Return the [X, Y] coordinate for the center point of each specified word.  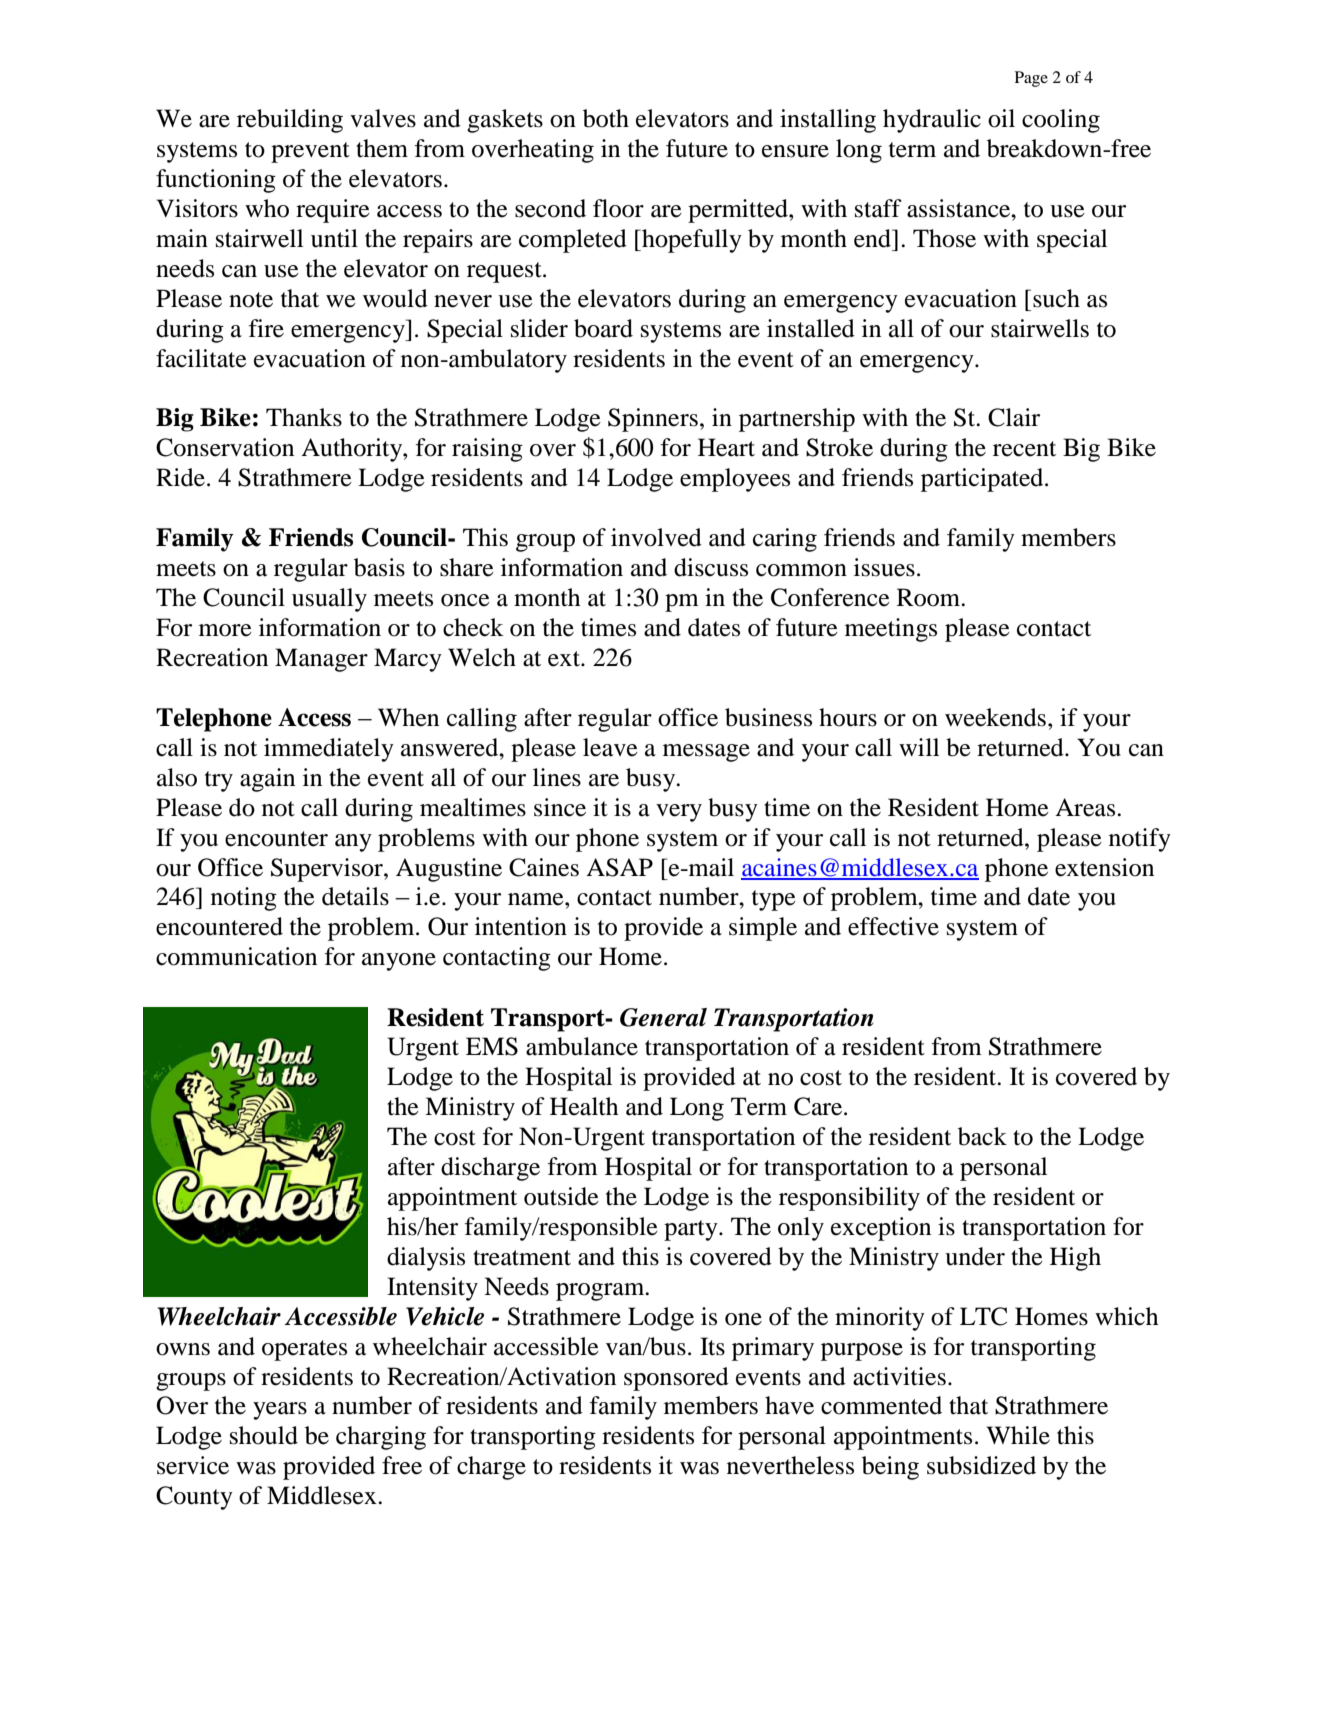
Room [930, 597]
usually [329, 600]
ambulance [582, 1046]
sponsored [676, 1379]
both [606, 118]
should [264, 1435]
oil [1001, 118]
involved [656, 537]
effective [893, 926]
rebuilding [290, 121]
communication [236, 956]
